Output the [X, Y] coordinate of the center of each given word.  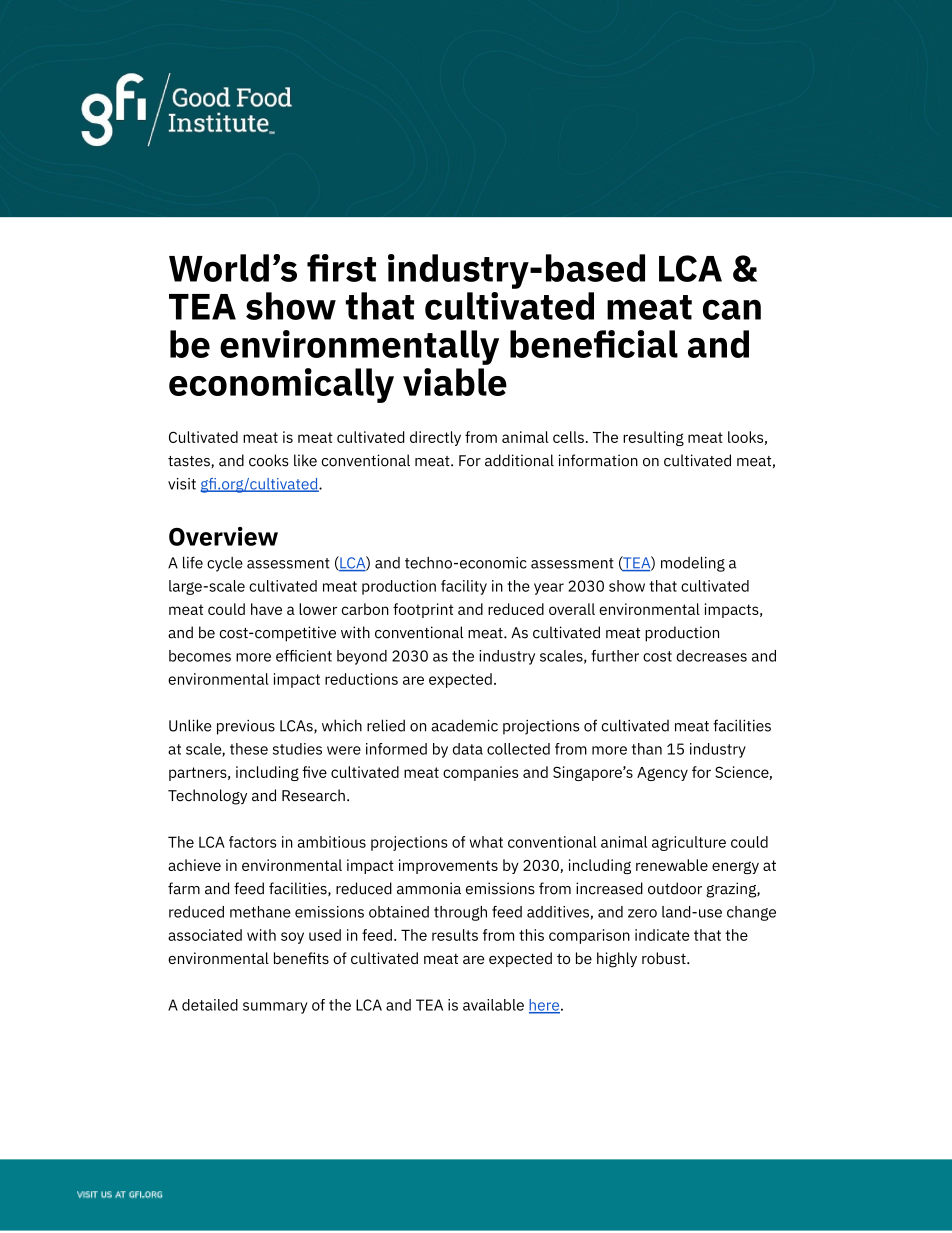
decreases [711, 656]
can [732, 309]
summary [275, 1008]
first [341, 268]
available [493, 1005]
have [266, 609]
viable [455, 382]
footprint [423, 610]
